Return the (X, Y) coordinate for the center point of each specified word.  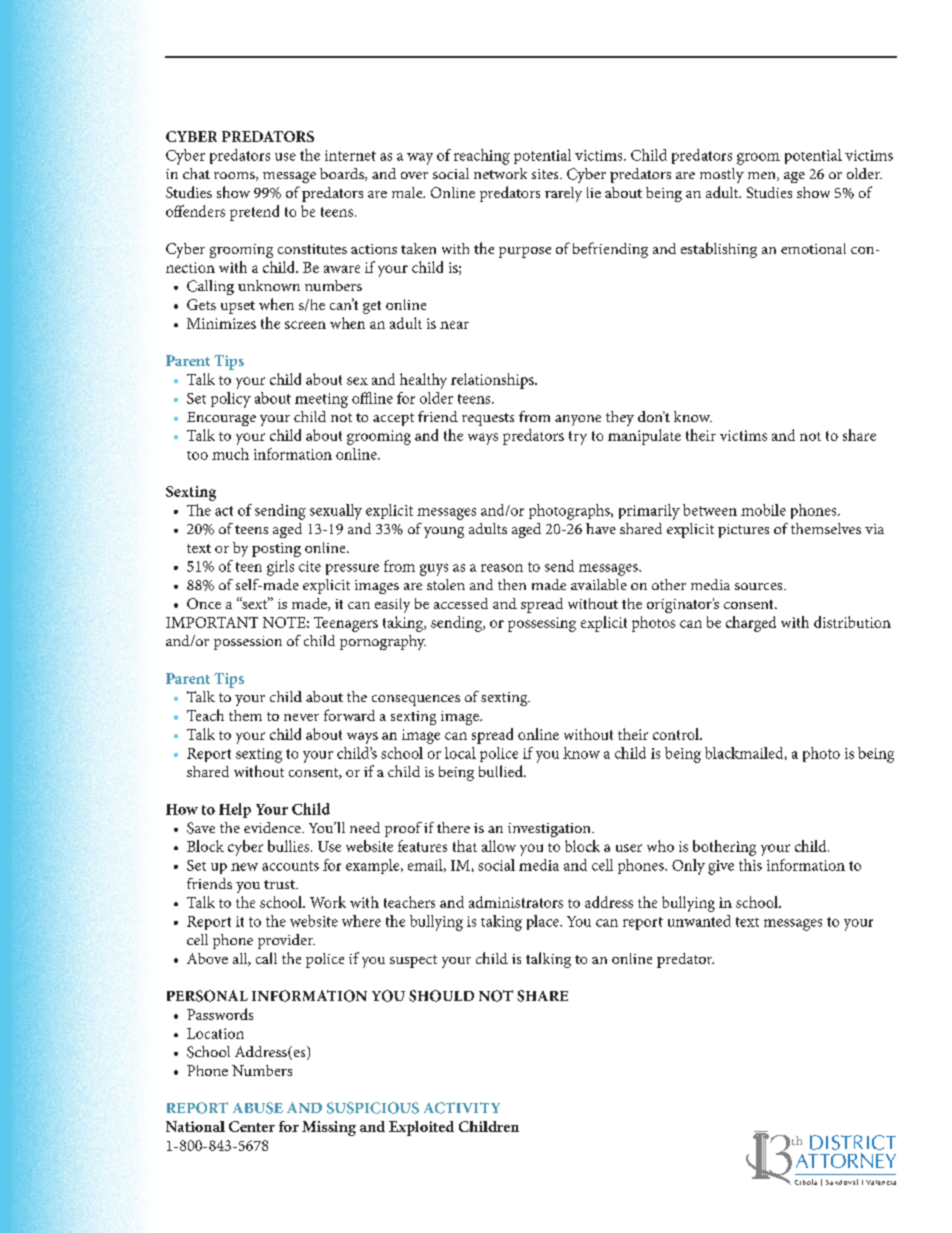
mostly (722, 175)
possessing (542, 624)
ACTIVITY (462, 1108)
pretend (254, 213)
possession (248, 643)
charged (751, 624)
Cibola (806, 1182)
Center (252, 1126)
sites (546, 174)
